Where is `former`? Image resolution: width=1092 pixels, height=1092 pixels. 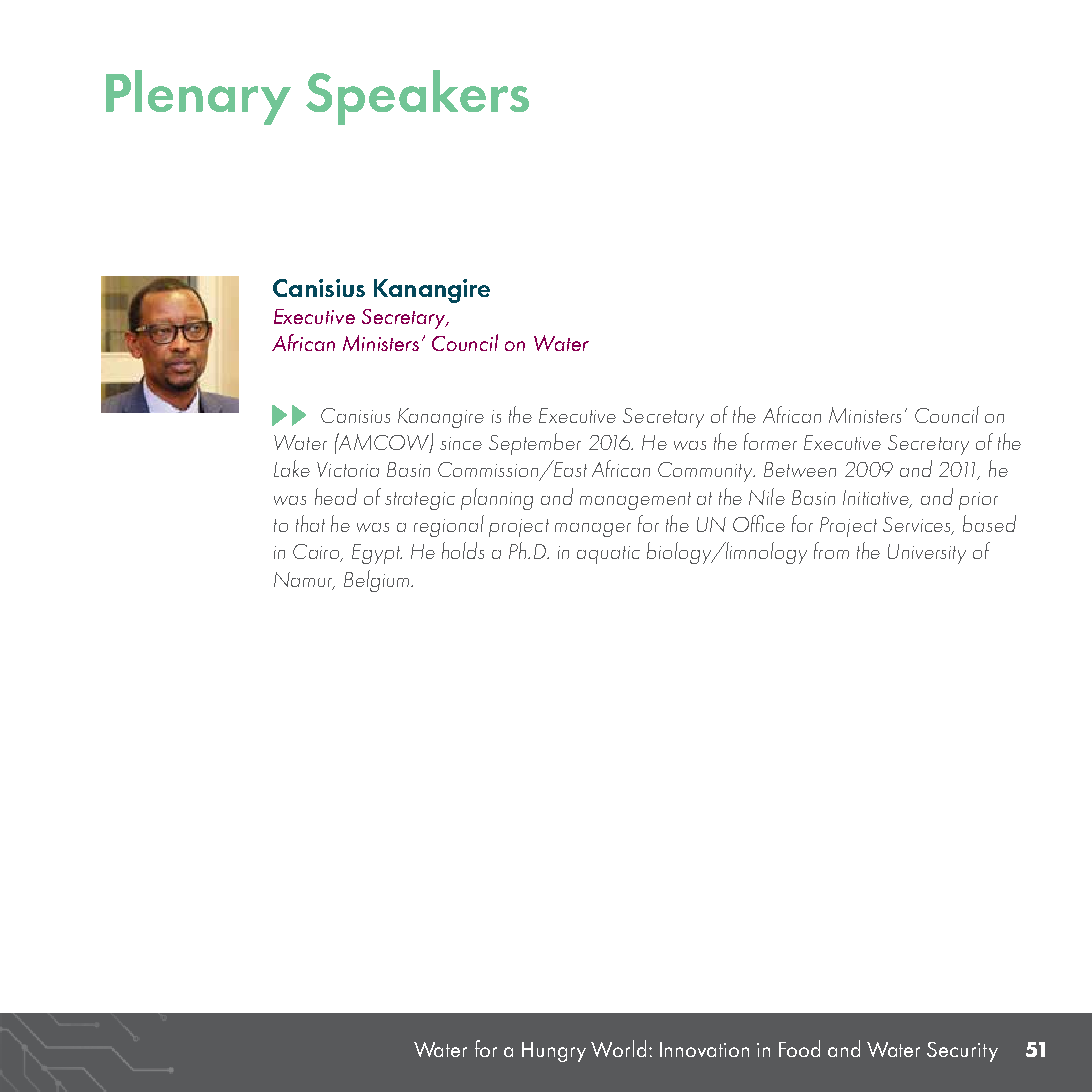
former is located at coordinates (770, 441).
